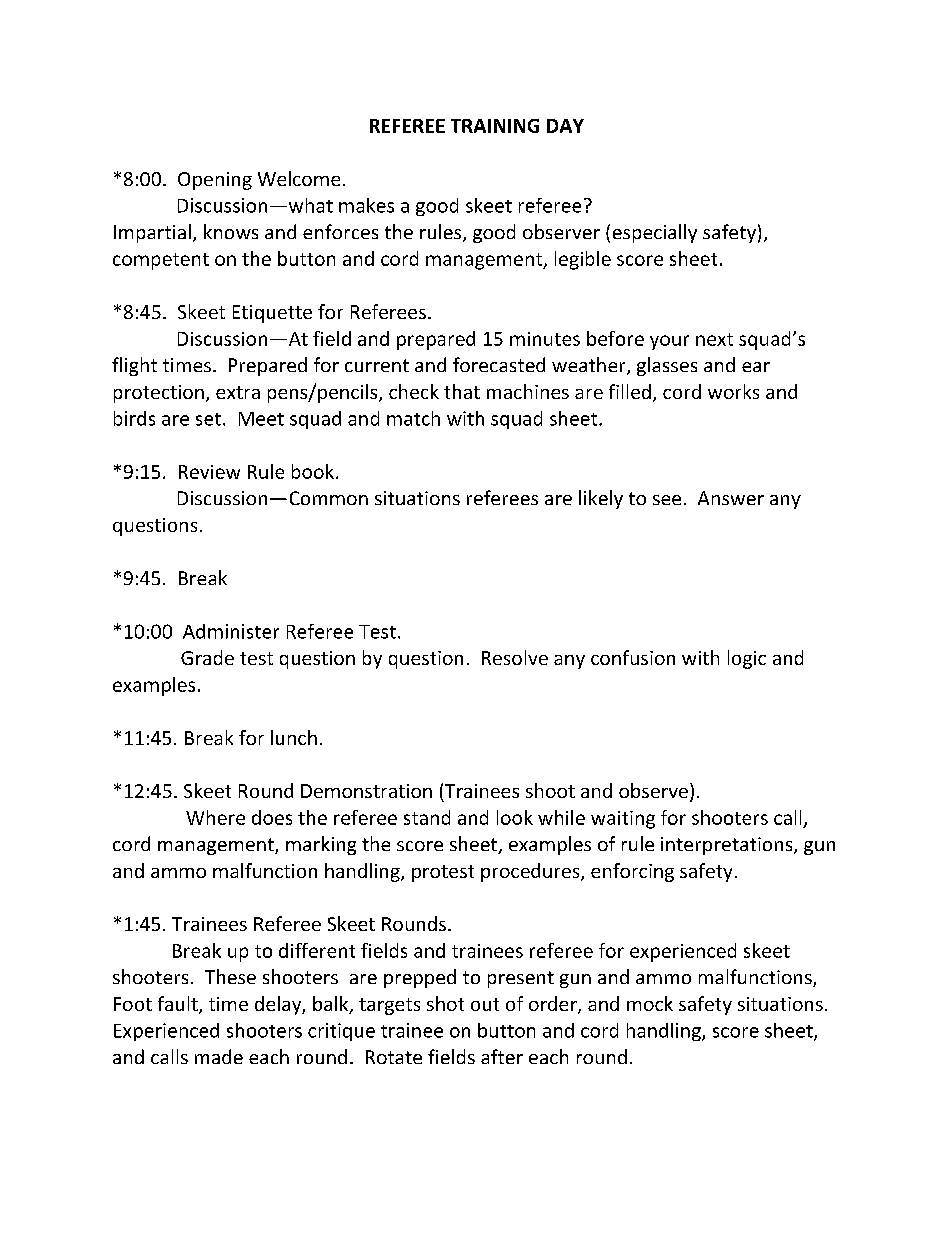 Image resolution: width=952 pixels, height=1233 pixels. I want to click on lunch, so click(294, 737).
